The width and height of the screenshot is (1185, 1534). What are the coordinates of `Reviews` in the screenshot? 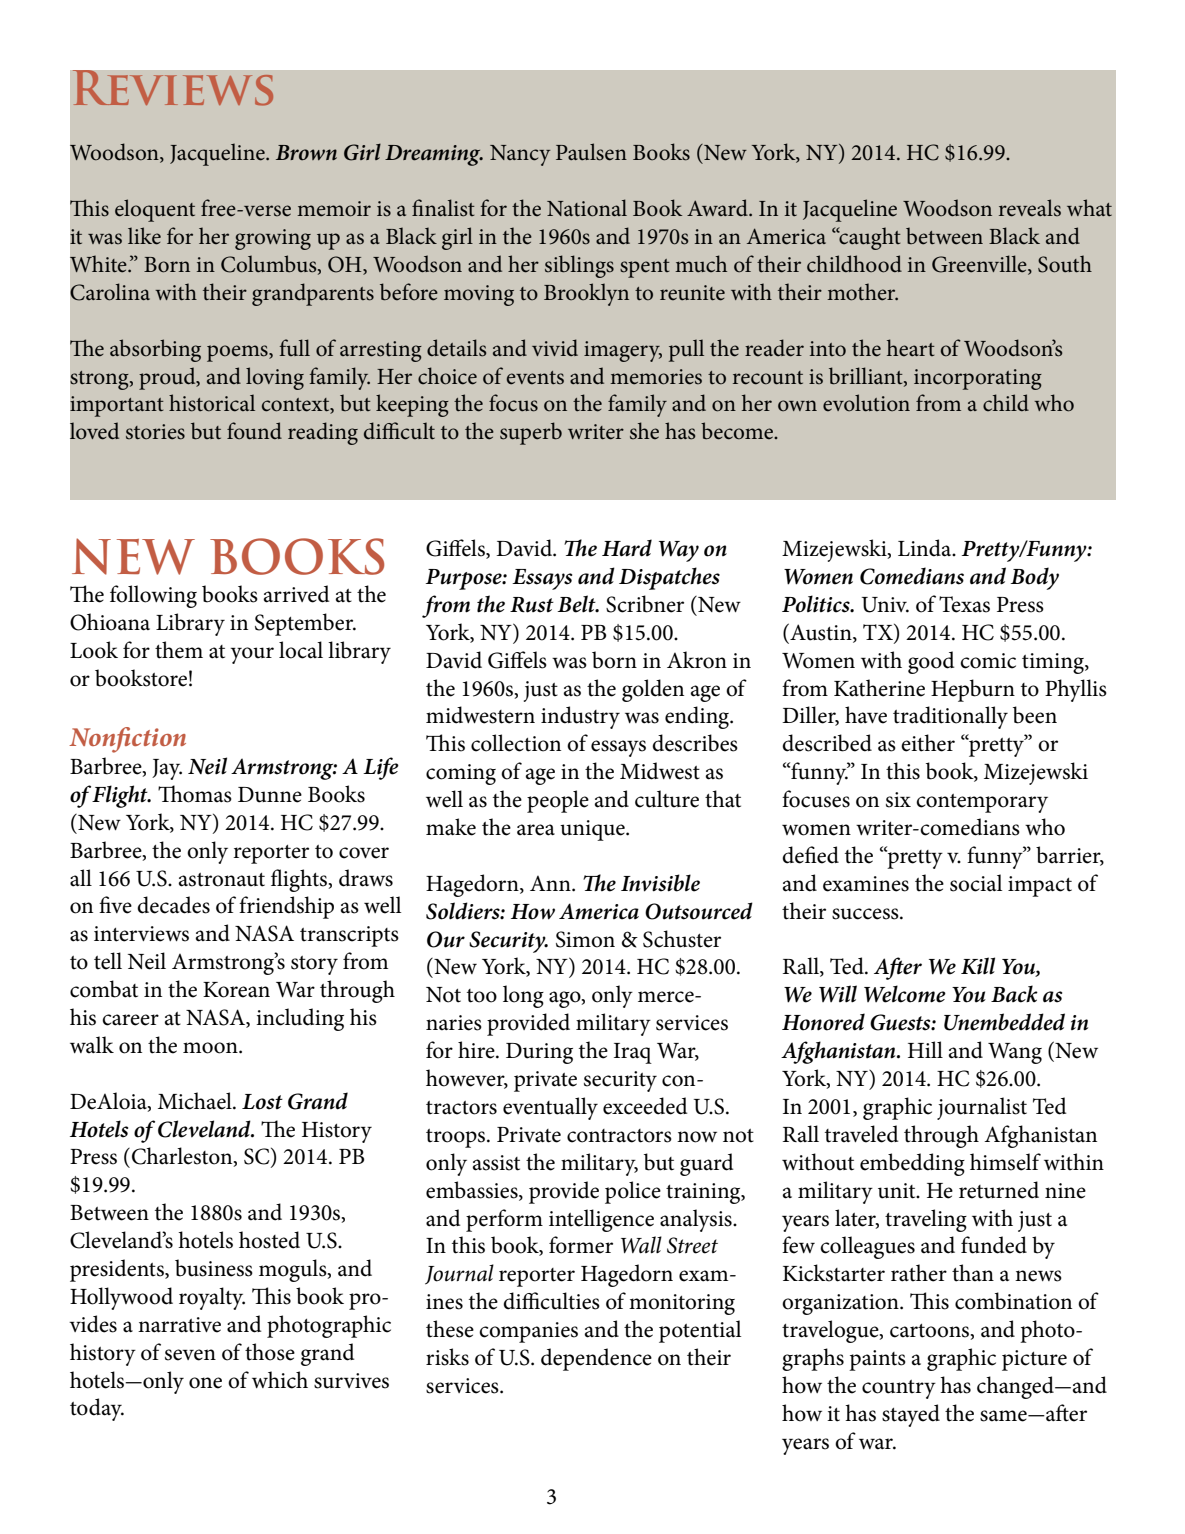 It's located at (173, 88).
